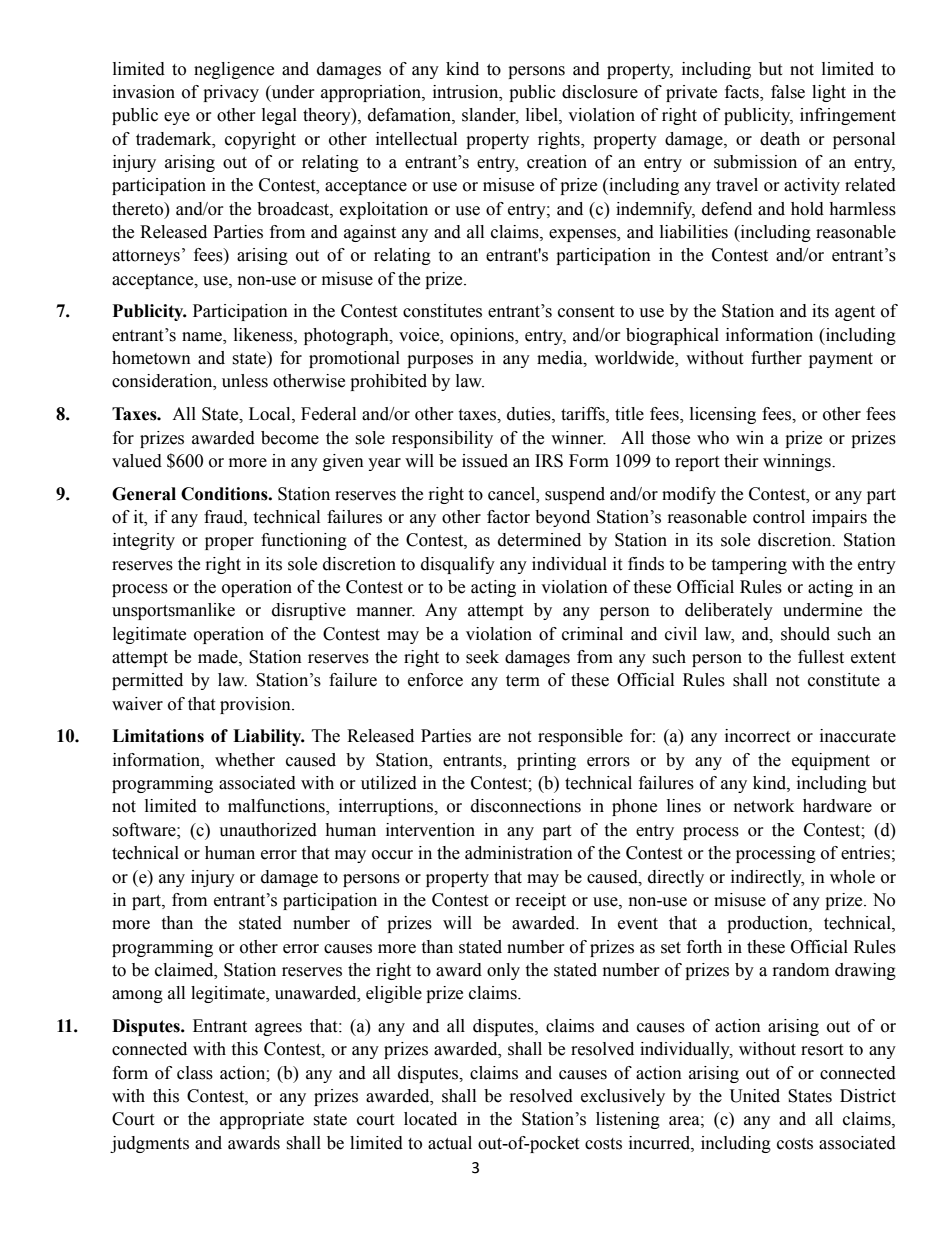 Image resolution: width=952 pixels, height=1233 pixels. I want to click on provision, so click(256, 705).
